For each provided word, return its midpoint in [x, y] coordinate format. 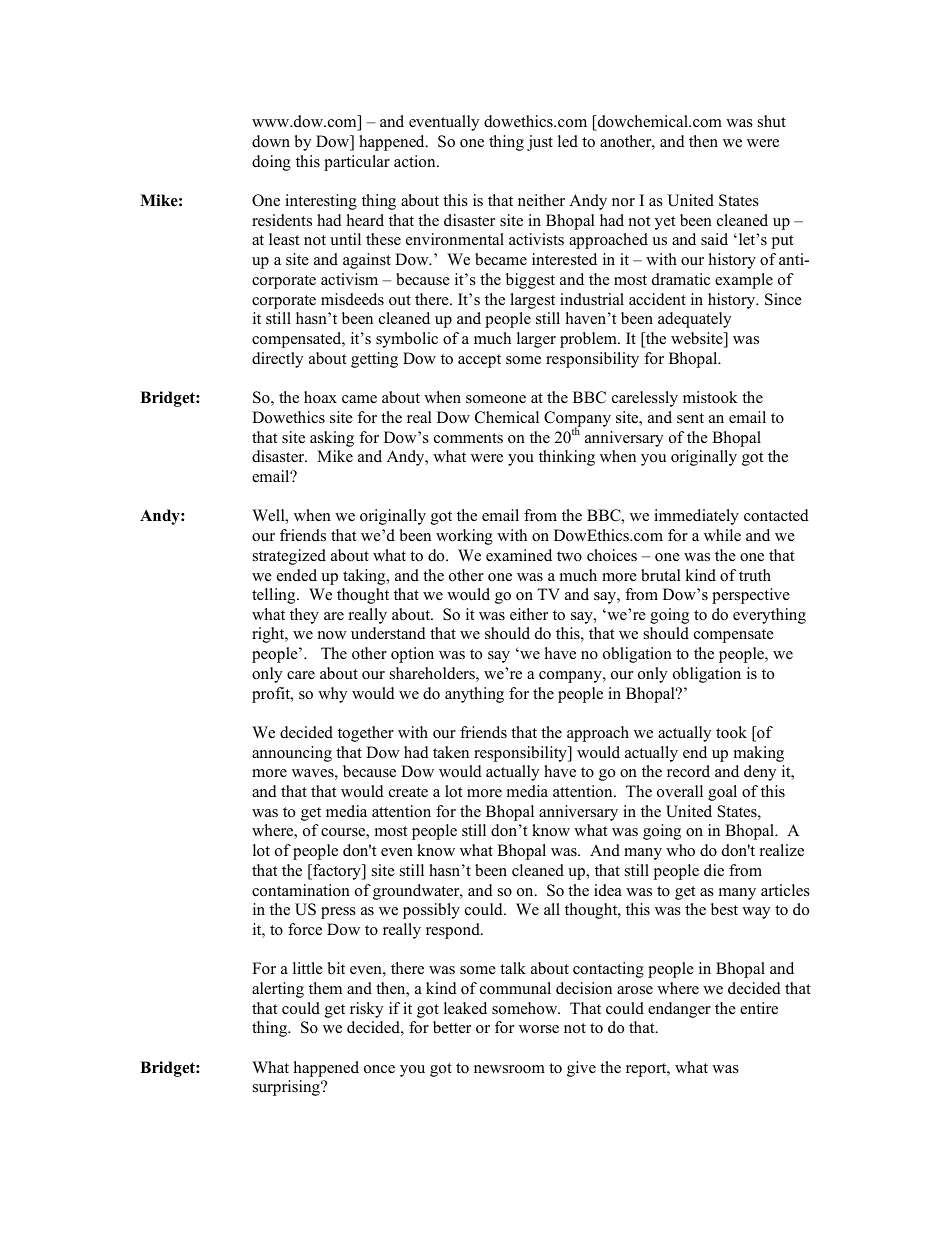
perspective [751, 596]
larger [536, 340]
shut [772, 121]
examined [519, 555]
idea [608, 890]
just [540, 143]
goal [722, 793]
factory [337, 872]
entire [759, 1008]
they [304, 616]
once [379, 1069]
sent [690, 418]
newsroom [509, 1069]
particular [357, 163]
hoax [320, 397]
